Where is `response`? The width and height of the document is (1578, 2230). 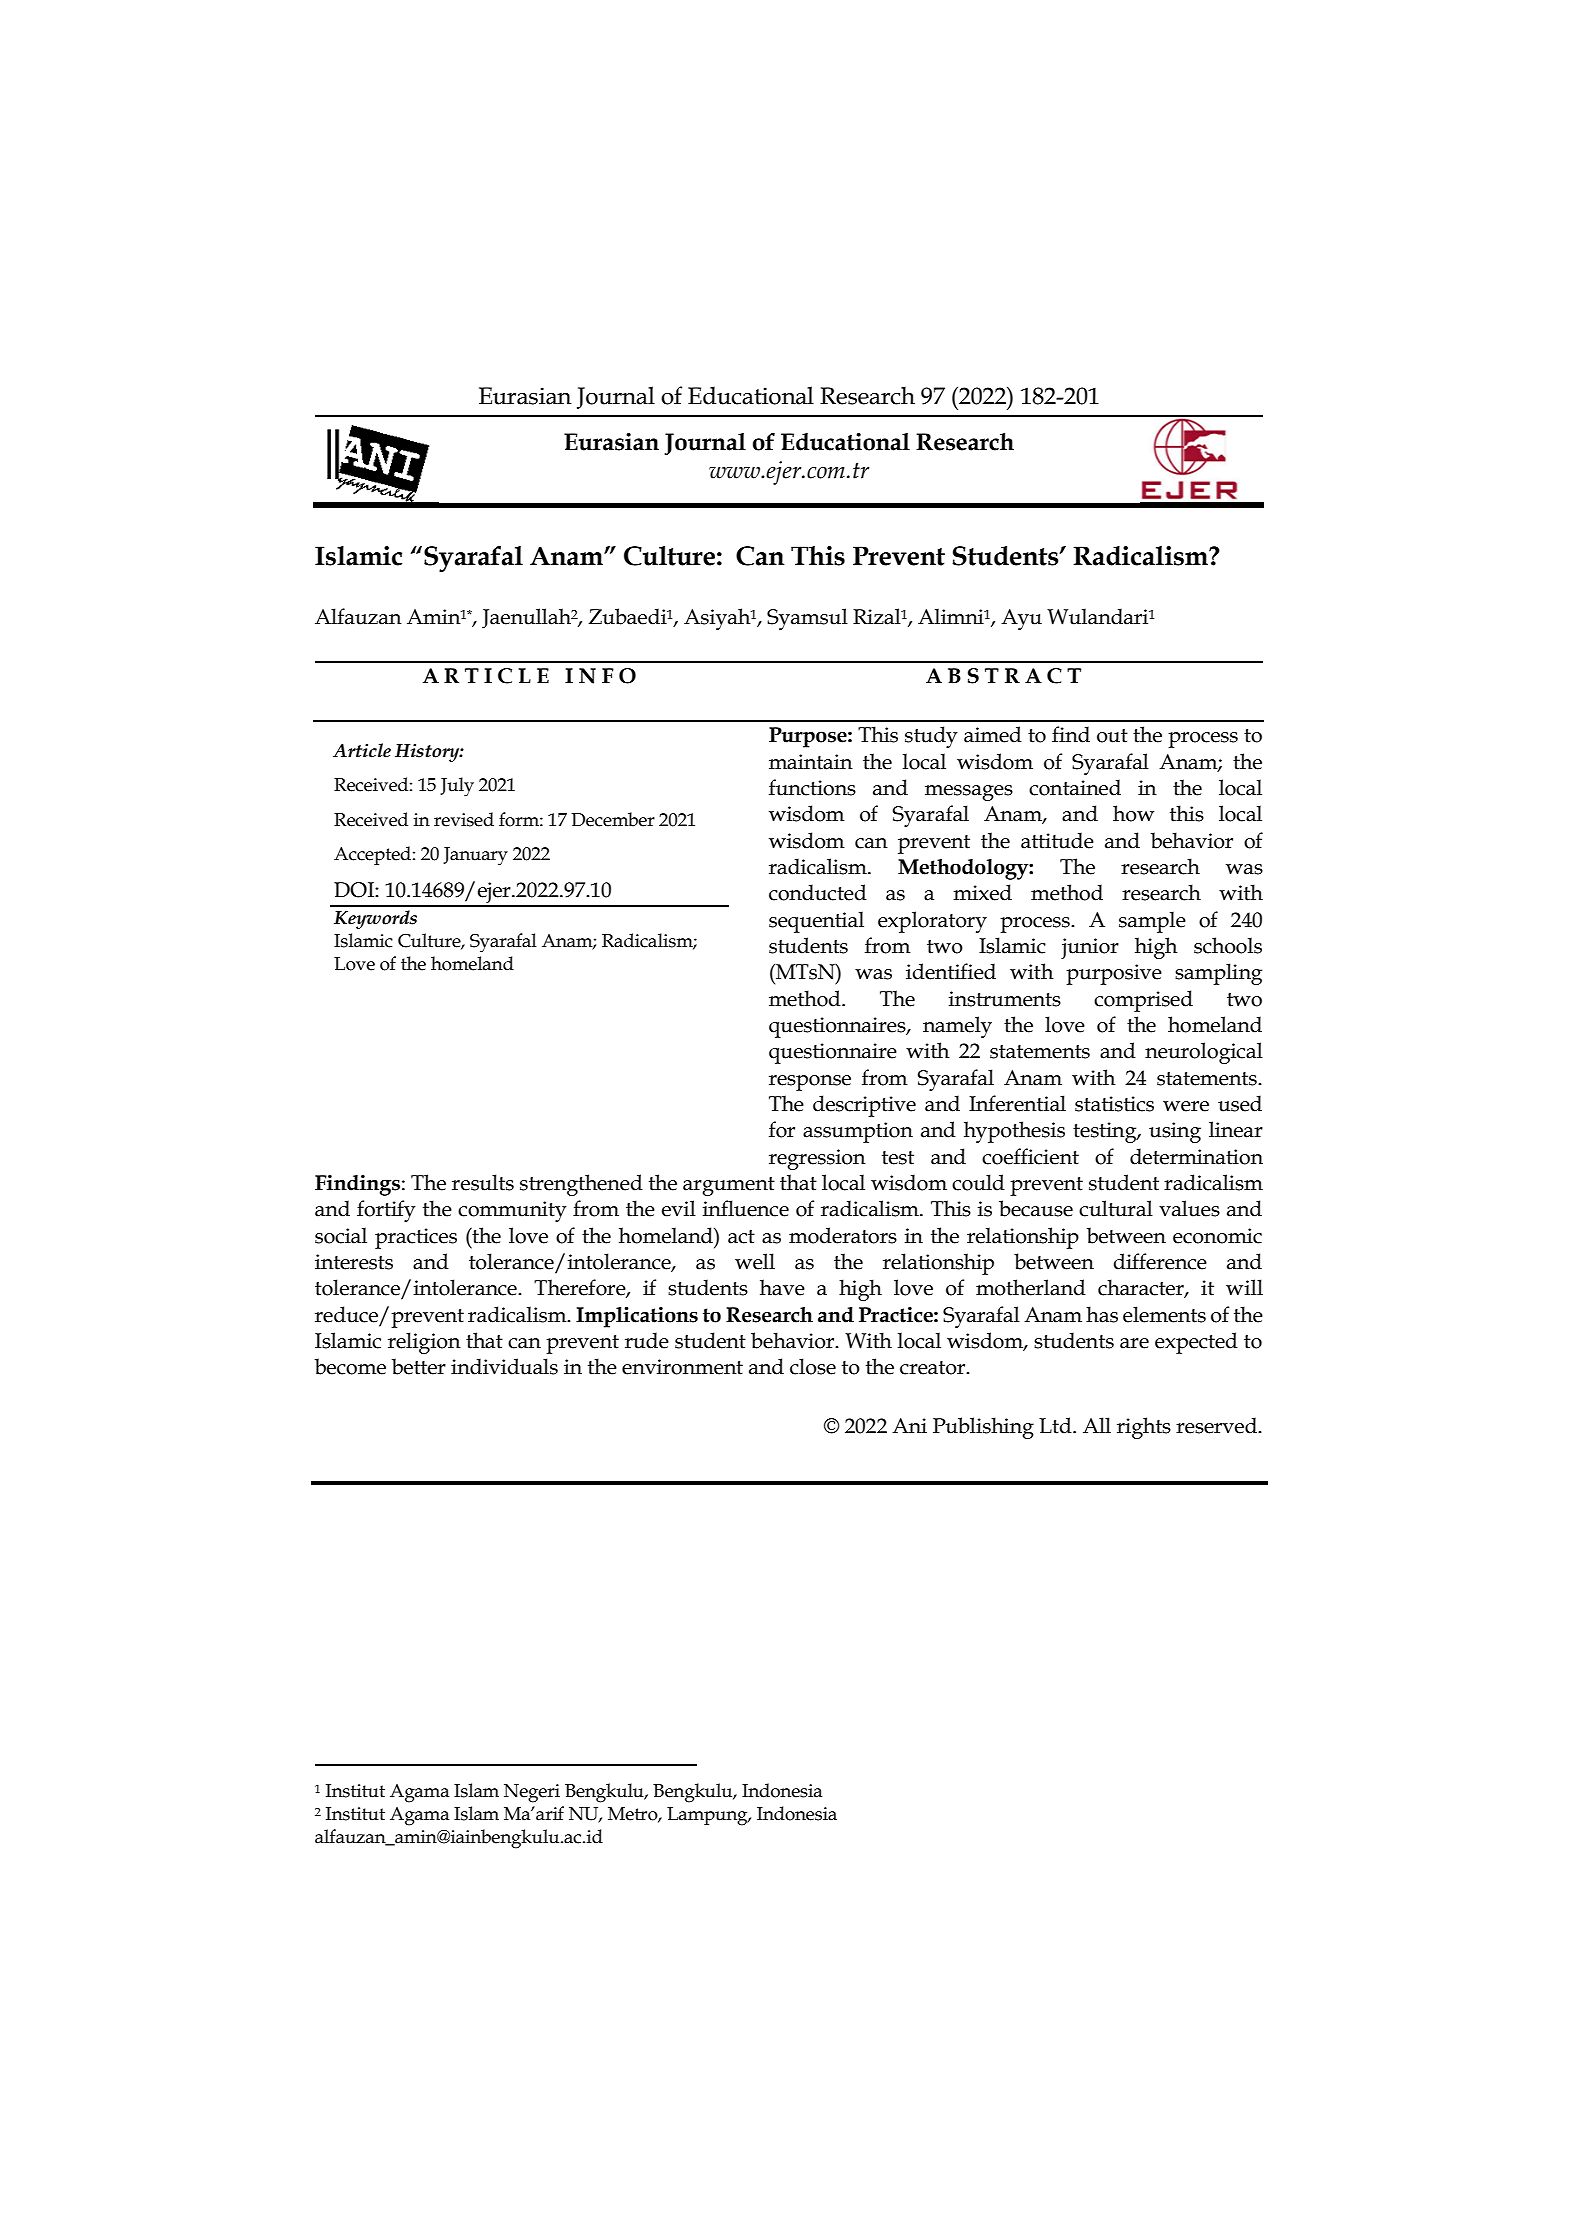
response is located at coordinates (810, 1083).
